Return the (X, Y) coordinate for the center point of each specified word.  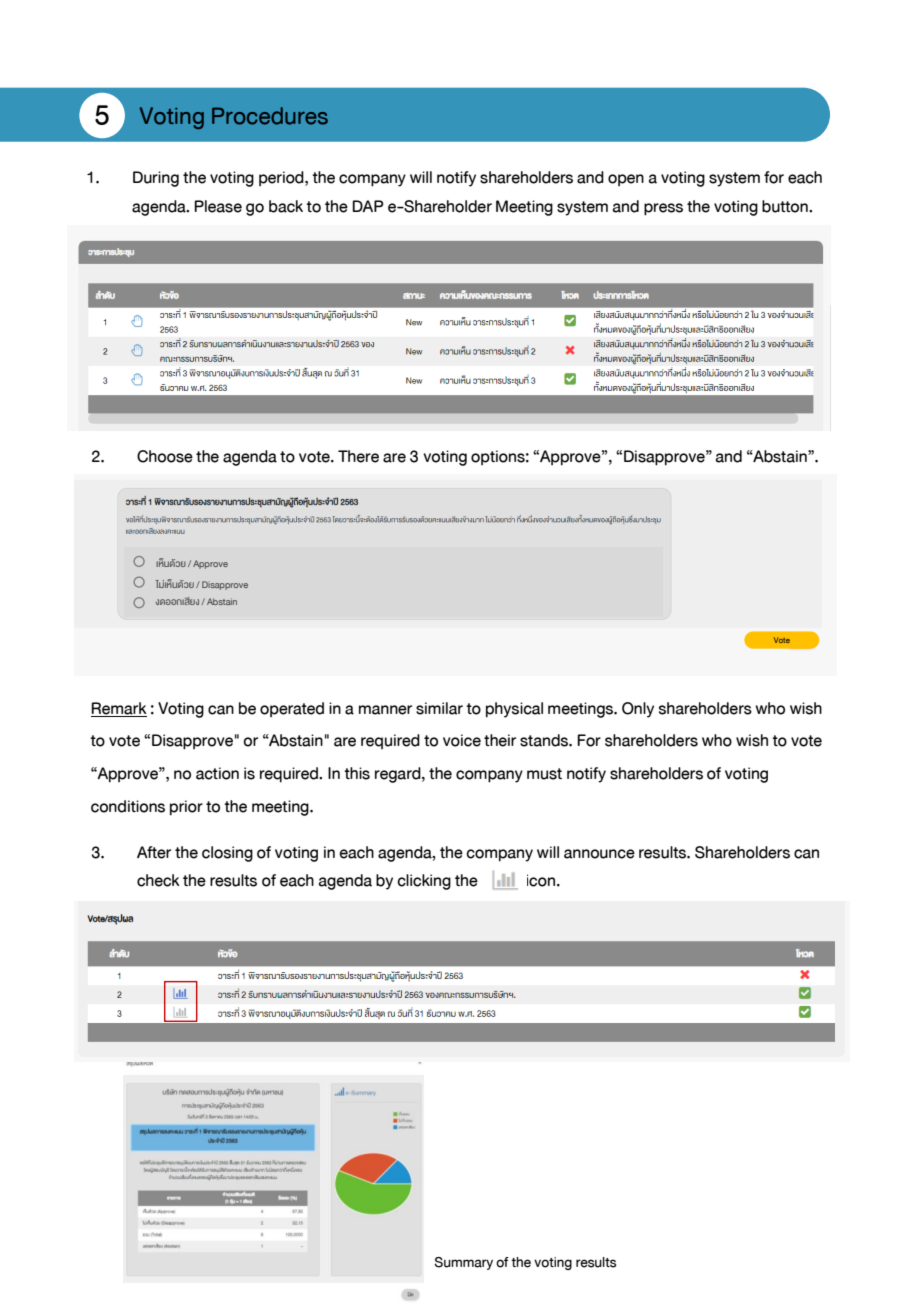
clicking (424, 882)
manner (385, 710)
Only (638, 710)
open (626, 180)
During (156, 179)
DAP (368, 206)
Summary (463, 1263)
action (217, 773)
